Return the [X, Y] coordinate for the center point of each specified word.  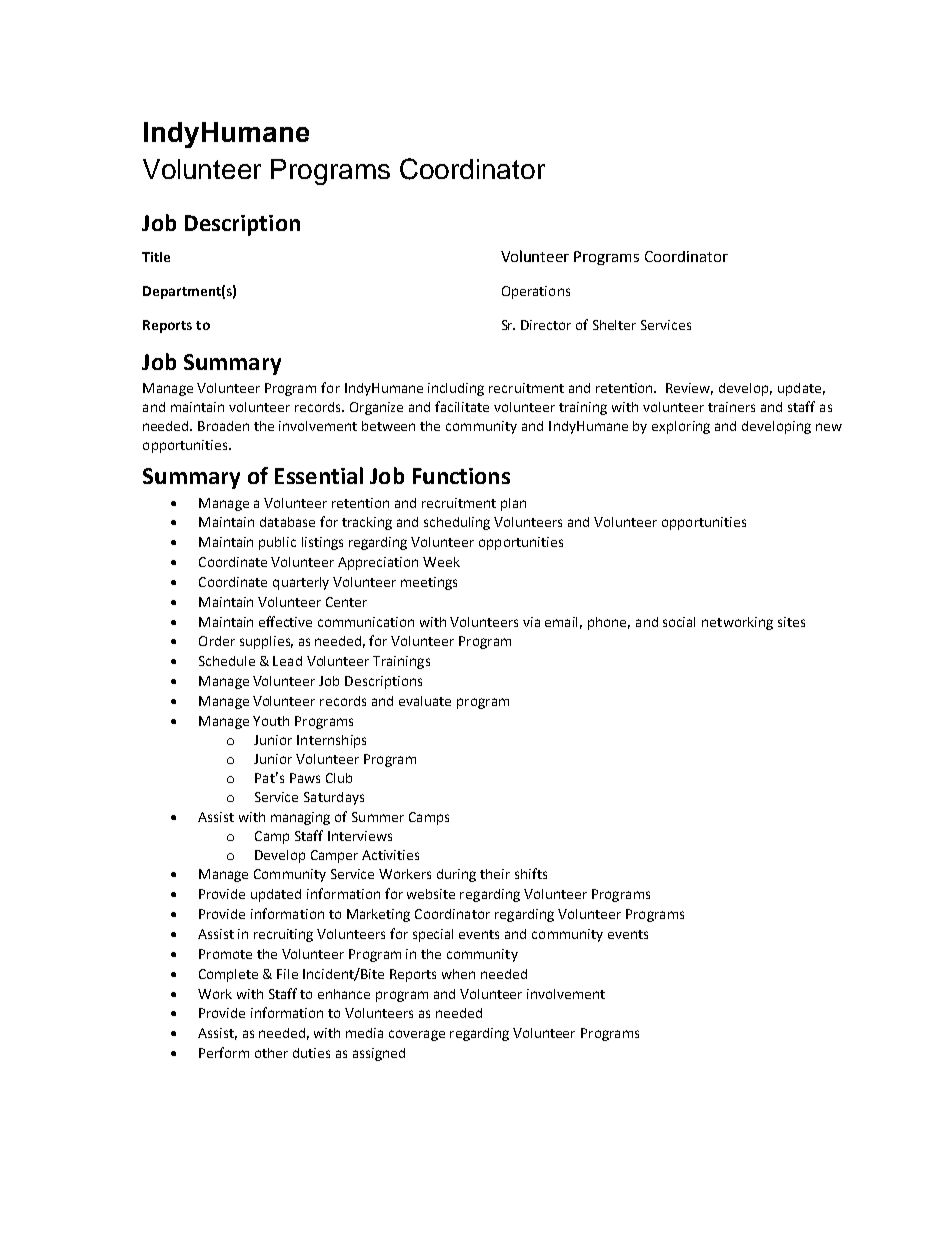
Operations [536, 292]
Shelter [614, 325]
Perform [224, 1052]
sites [791, 622]
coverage [417, 1035]
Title [156, 257]
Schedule [227, 661]
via [531, 622]
